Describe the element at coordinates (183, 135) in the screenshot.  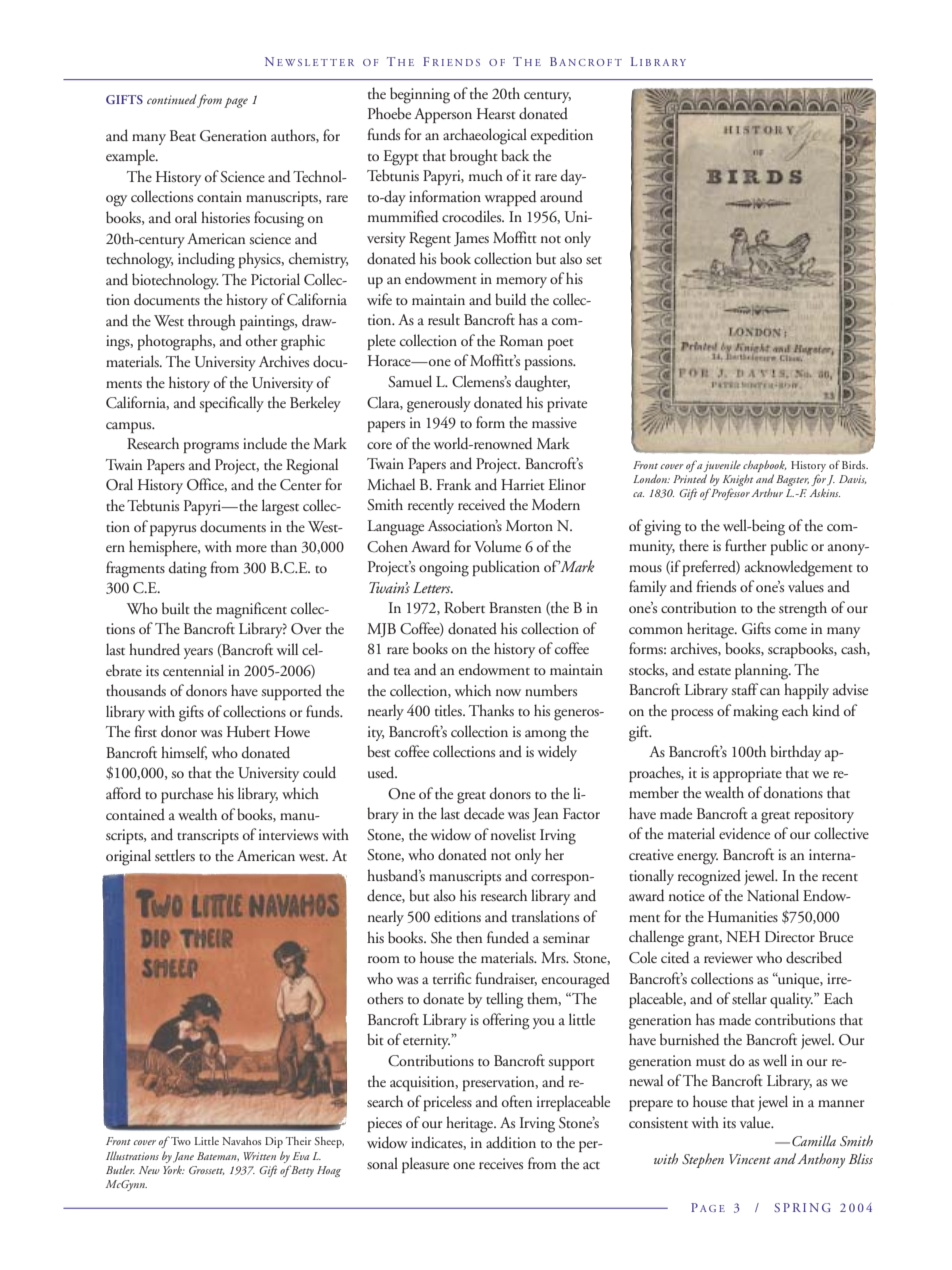
I see `Beat` at that location.
